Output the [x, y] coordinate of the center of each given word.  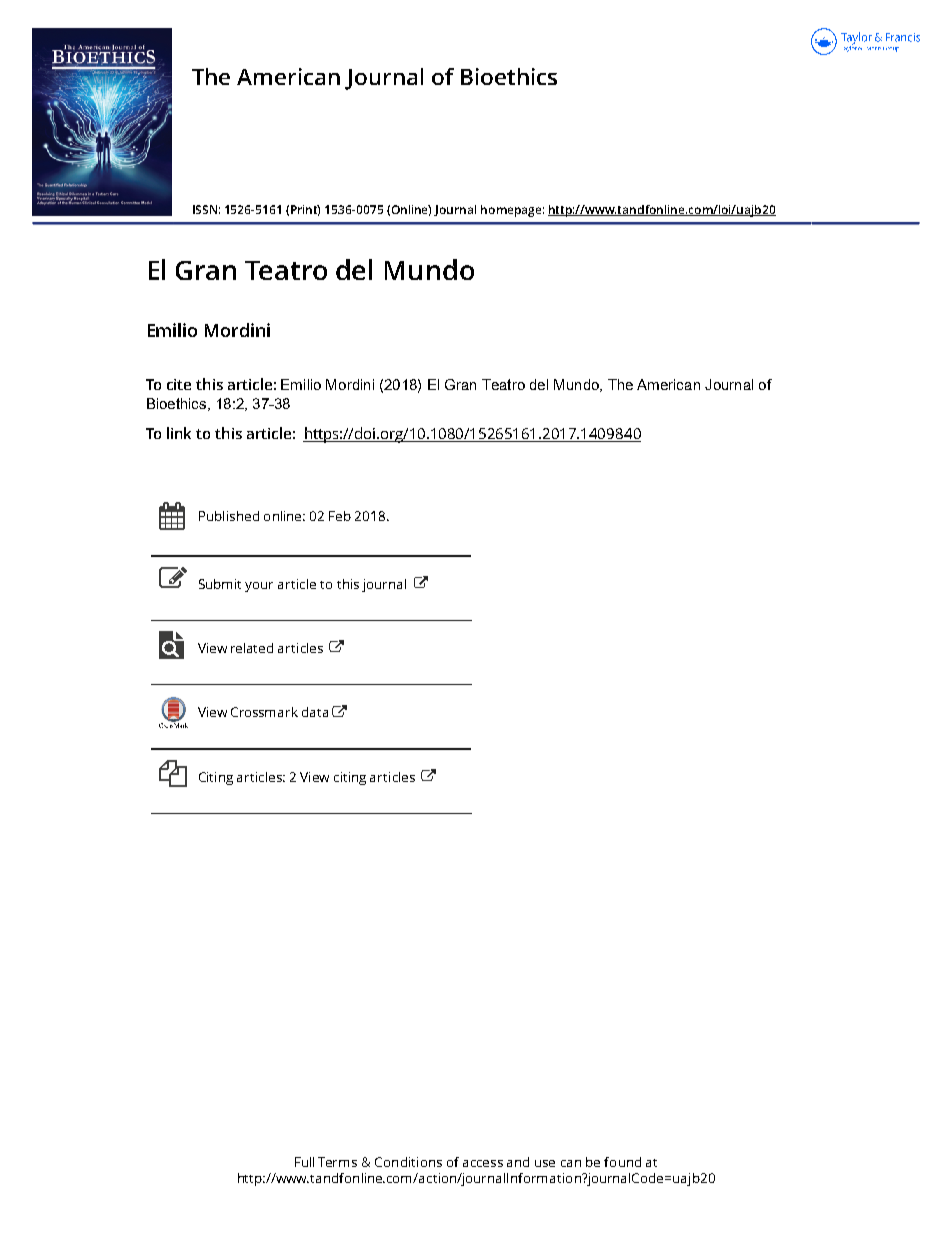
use [545, 1163]
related [252, 648]
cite [179, 384]
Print [305, 210]
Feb [340, 516]
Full [304, 1162]
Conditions [408, 1162]
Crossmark [264, 712]
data [315, 712]
